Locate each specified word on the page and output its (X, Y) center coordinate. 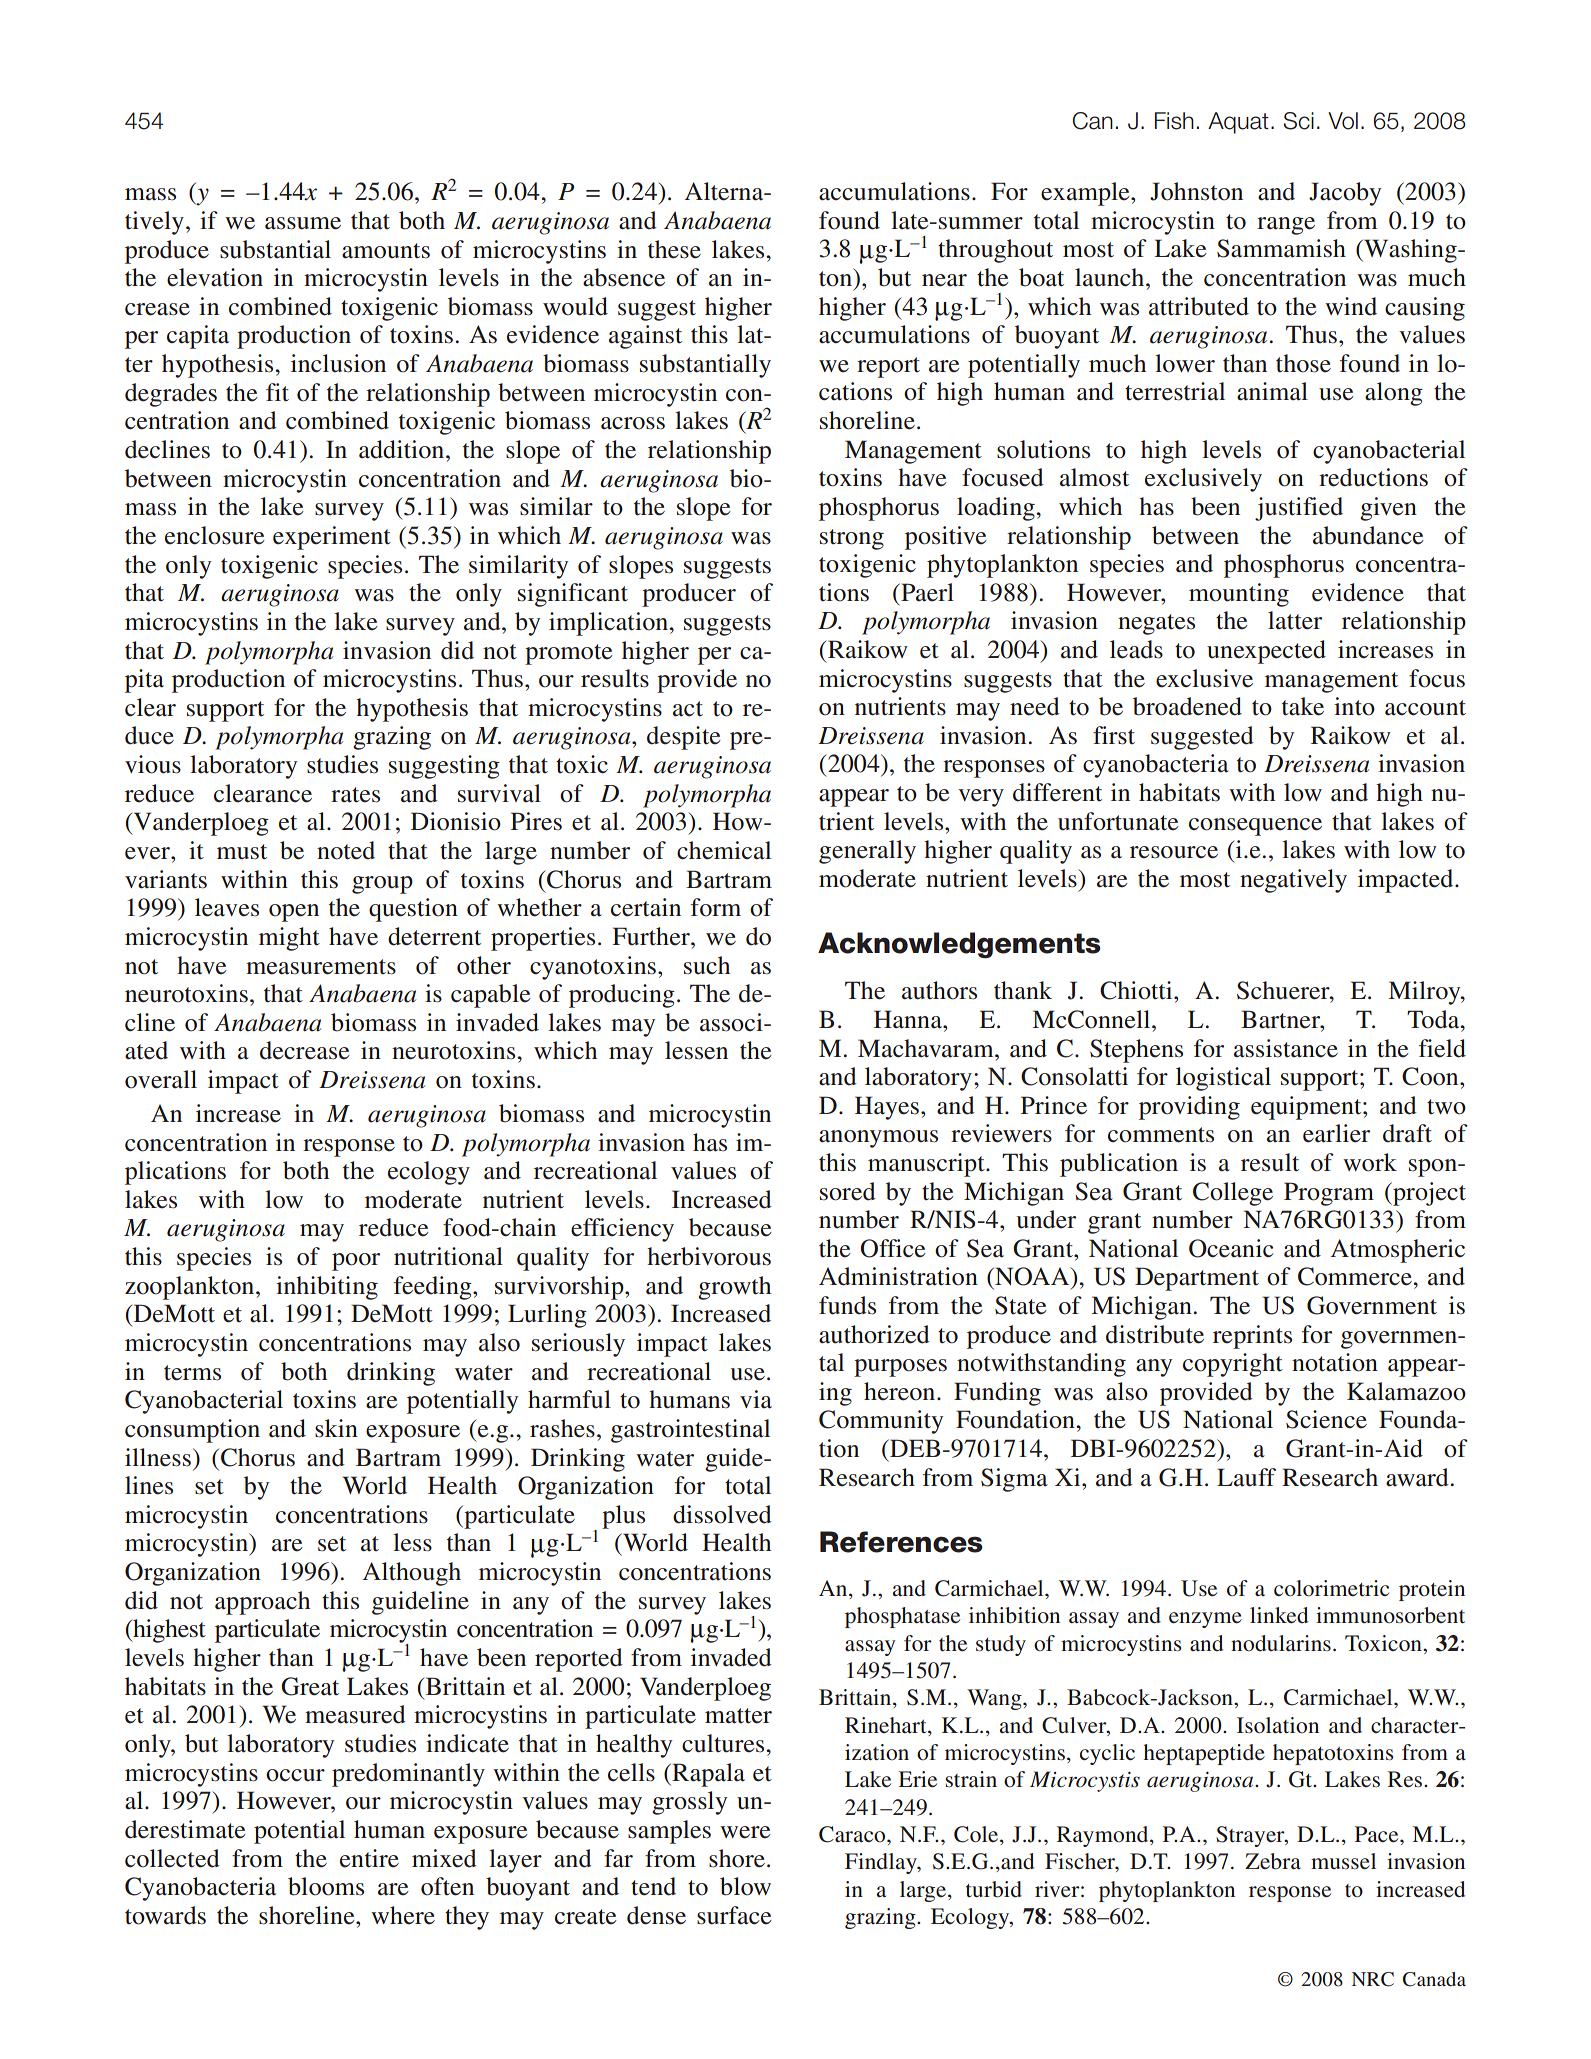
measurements (321, 967)
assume (303, 223)
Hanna (909, 1019)
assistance (1286, 1048)
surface (734, 1915)
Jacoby (1345, 194)
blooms (326, 1886)
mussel (1343, 1861)
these (674, 249)
